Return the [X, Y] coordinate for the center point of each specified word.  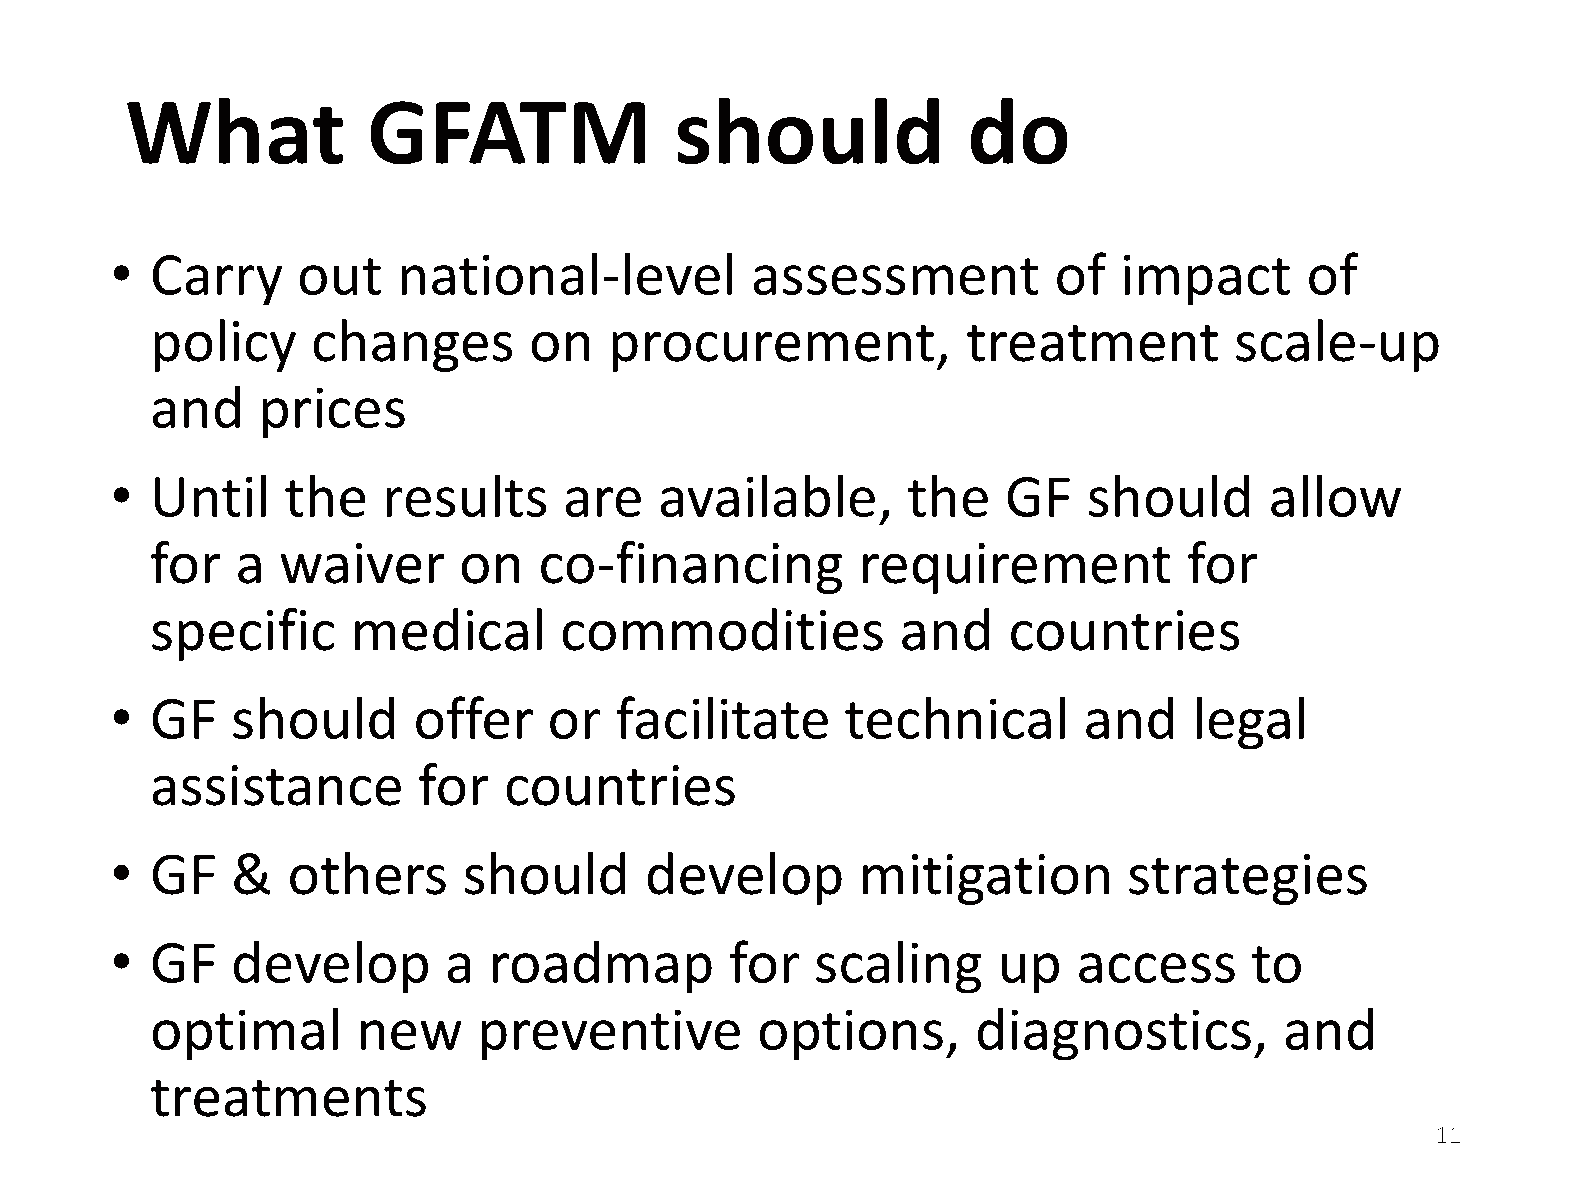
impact [1207, 280]
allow [1336, 495]
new [411, 1035]
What [235, 131]
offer [474, 717]
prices [334, 413]
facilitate [722, 717]
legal [1250, 723]
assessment [896, 276]
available [767, 495]
